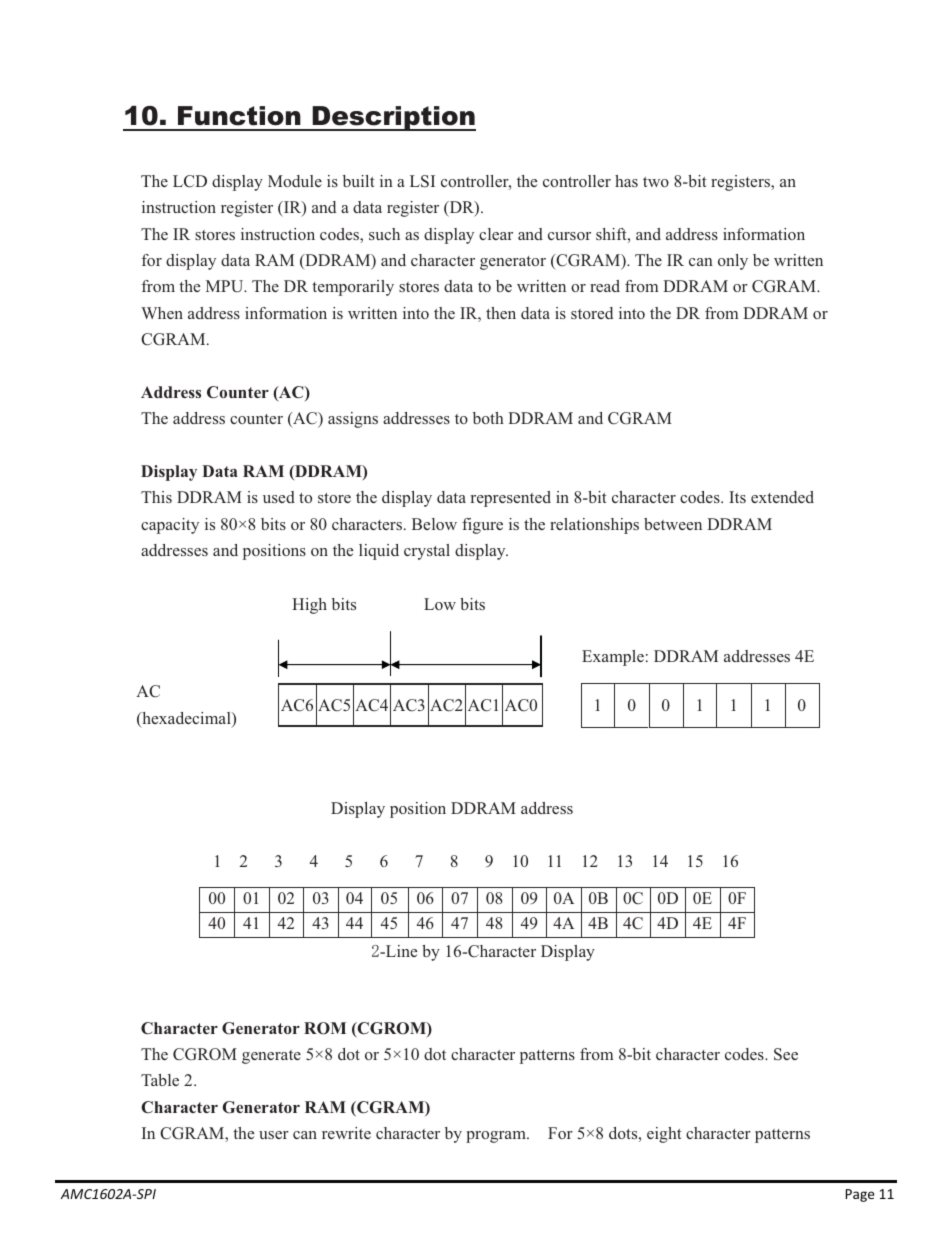 The width and height of the page is (952, 1233). Describe the element at coordinates (279, 497) in the page. I see `used` at that location.
